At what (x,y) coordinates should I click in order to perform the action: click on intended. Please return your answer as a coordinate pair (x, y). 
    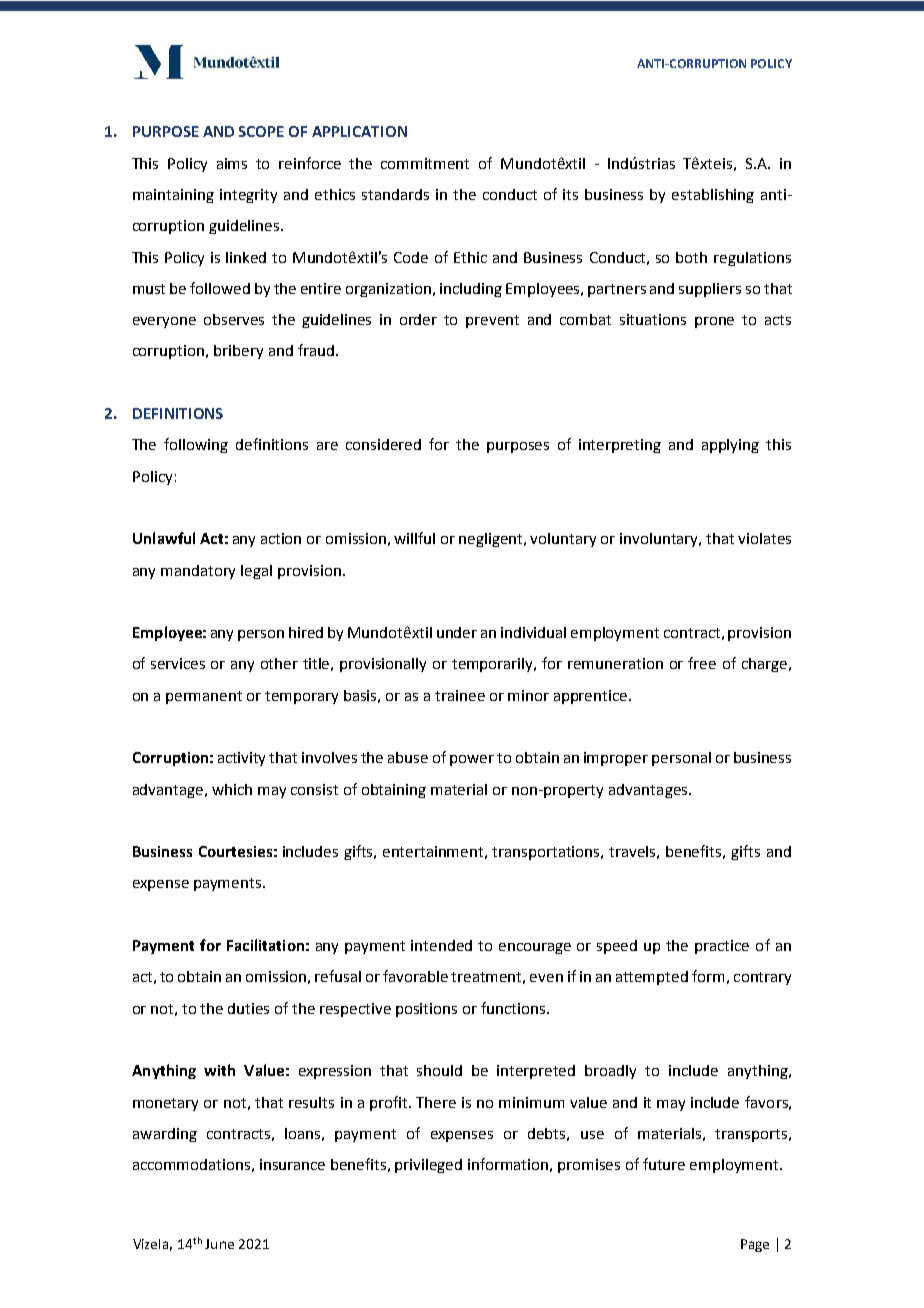
    Looking at the image, I should click on (441, 945).
